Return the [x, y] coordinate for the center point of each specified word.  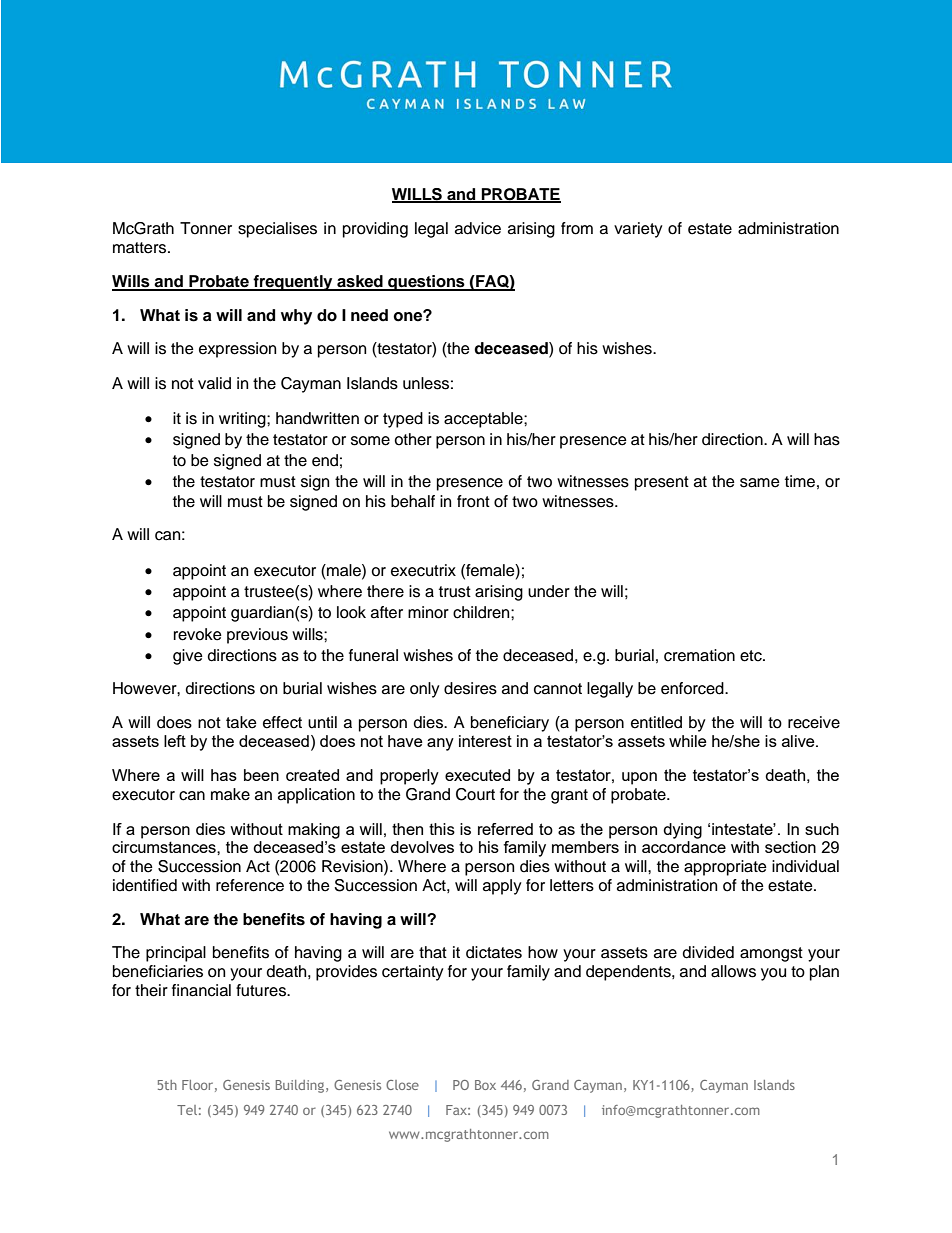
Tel [187, 1110]
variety [638, 230]
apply [502, 887]
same [760, 483]
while [688, 741]
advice [478, 228]
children [482, 612]
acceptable [484, 420]
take [241, 722]
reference [250, 885]
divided [708, 952]
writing [243, 420]
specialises [277, 230]
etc [752, 656]
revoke [198, 634]
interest [485, 741]
